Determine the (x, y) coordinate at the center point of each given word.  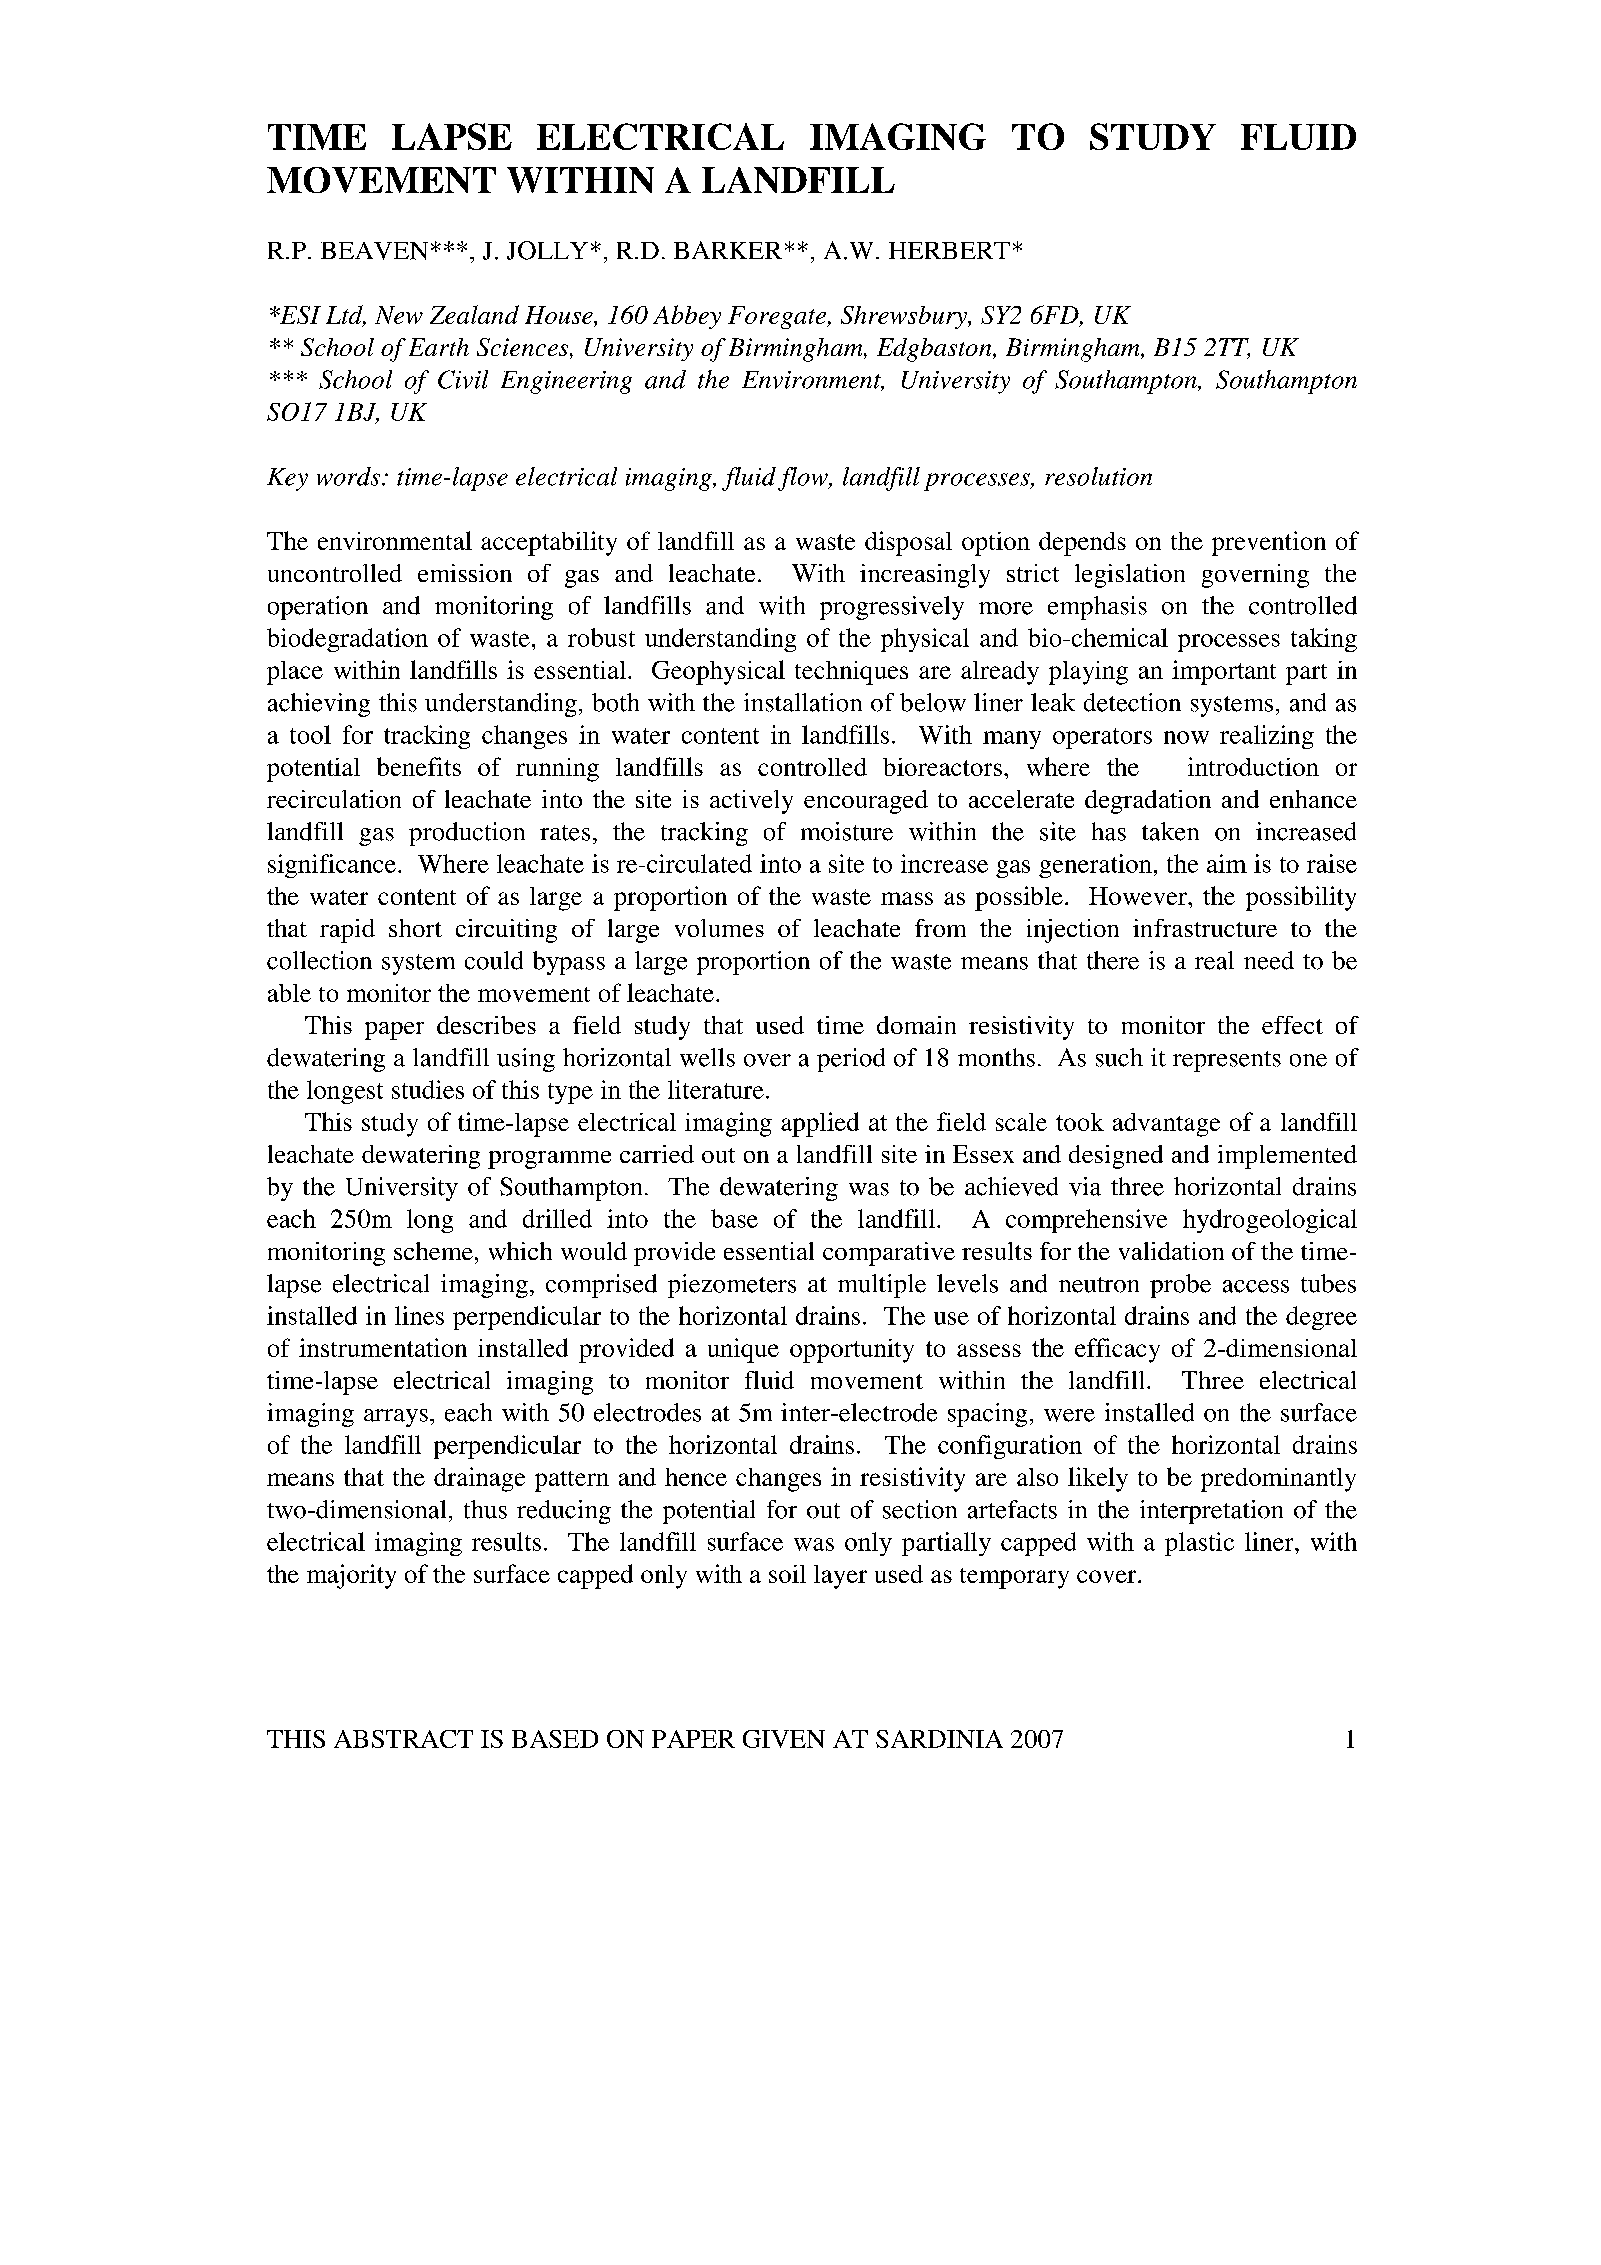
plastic (1199, 1544)
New (399, 315)
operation (318, 608)
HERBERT (949, 250)
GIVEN (784, 1739)
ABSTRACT (403, 1739)
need (1269, 960)
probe (1180, 1286)
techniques (851, 673)
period (851, 1060)
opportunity (852, 1351)
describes (486, 1025)
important (1224, 672)
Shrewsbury (905, 317)
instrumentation (383, 1347)
